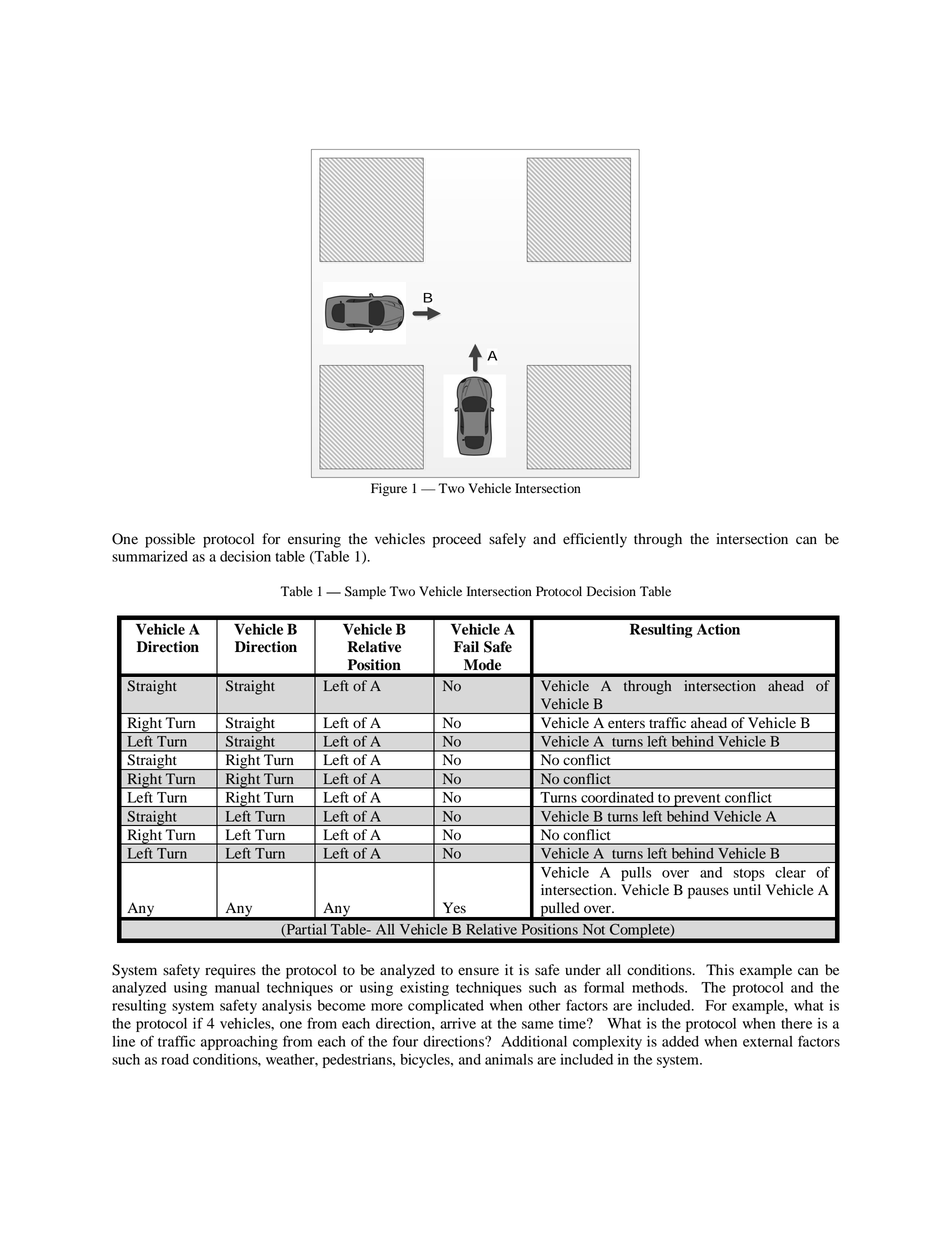 This screenshot has height=1233, width=952. Describe the element at coordinates (466, 647) in the screenshot. I see `Fail` at that location.
